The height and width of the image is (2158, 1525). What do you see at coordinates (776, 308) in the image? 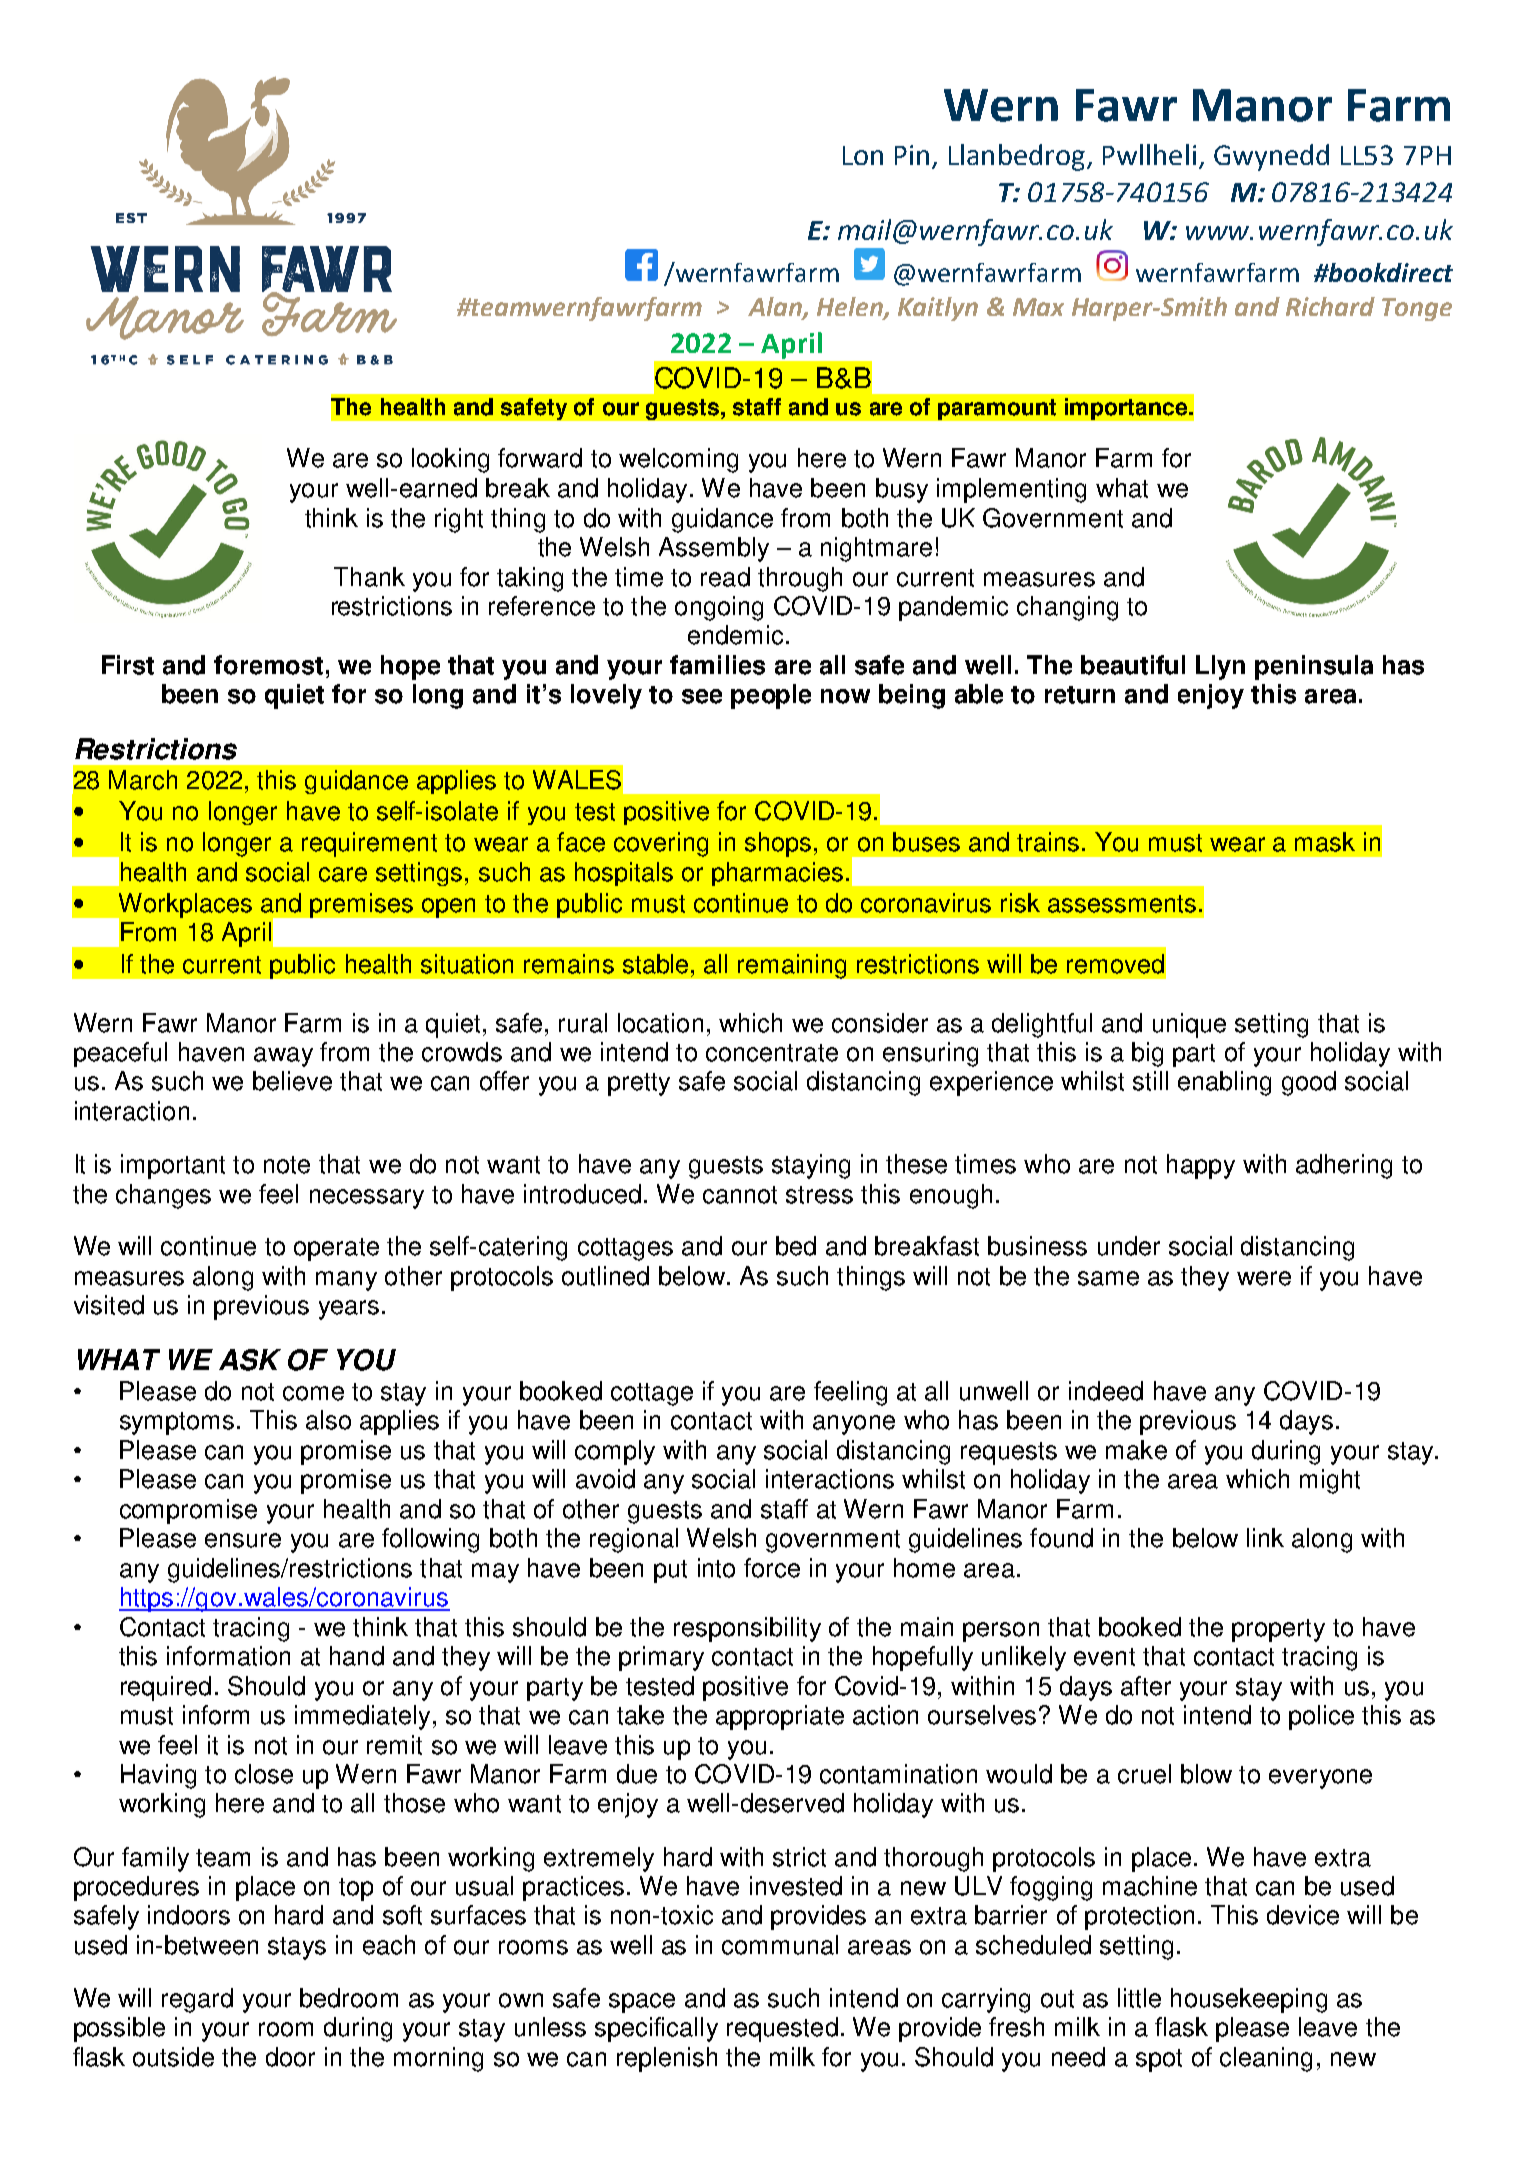
I see `Alan` at bounding box center [776, 308].
